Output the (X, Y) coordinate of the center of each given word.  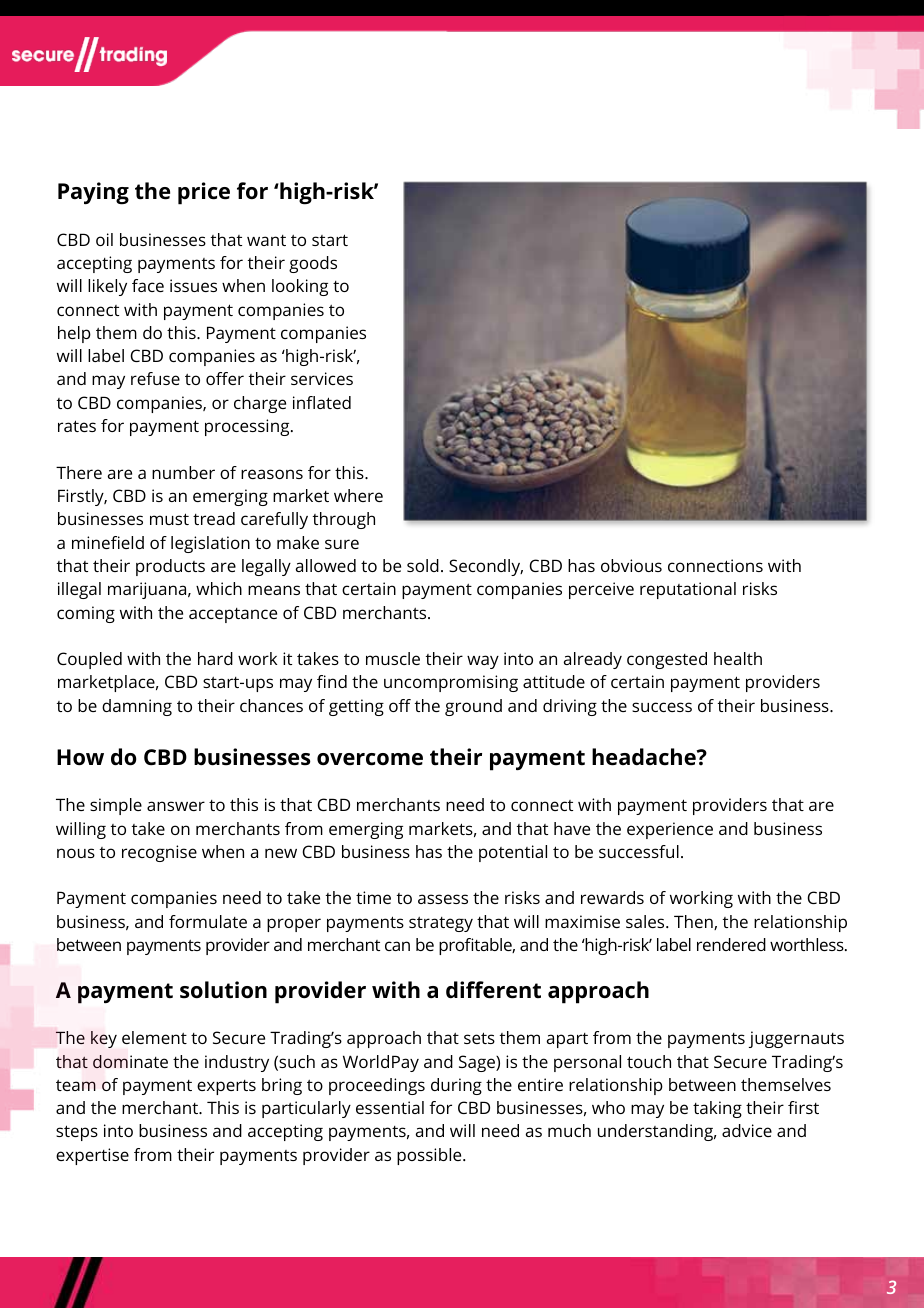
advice (747, 1130)
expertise (92, 1156)
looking (300, 287)
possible (430, 1156)
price (204, 193)
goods (313, 264)
